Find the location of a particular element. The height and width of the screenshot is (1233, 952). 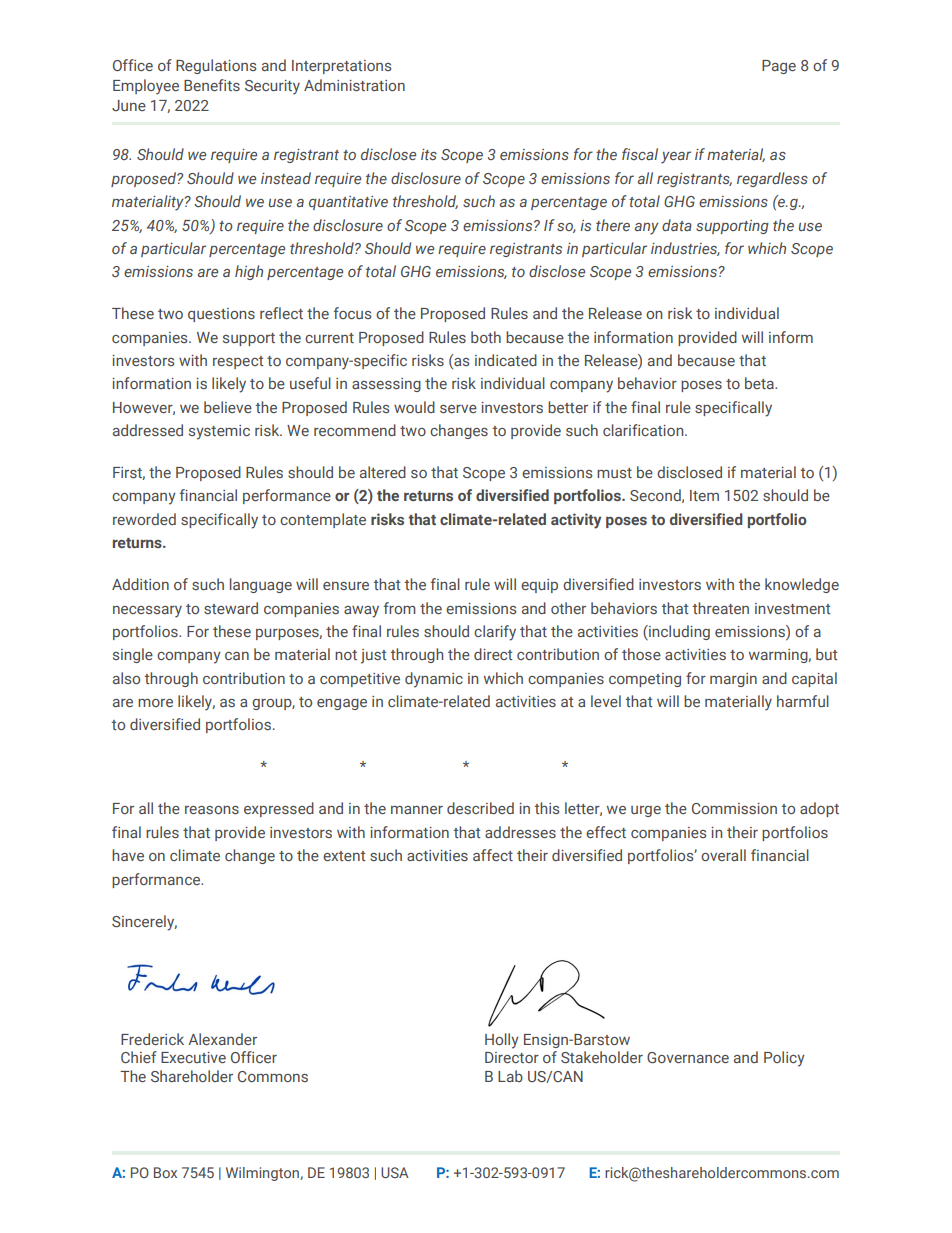

Page is located at coordinates (779, 67).
